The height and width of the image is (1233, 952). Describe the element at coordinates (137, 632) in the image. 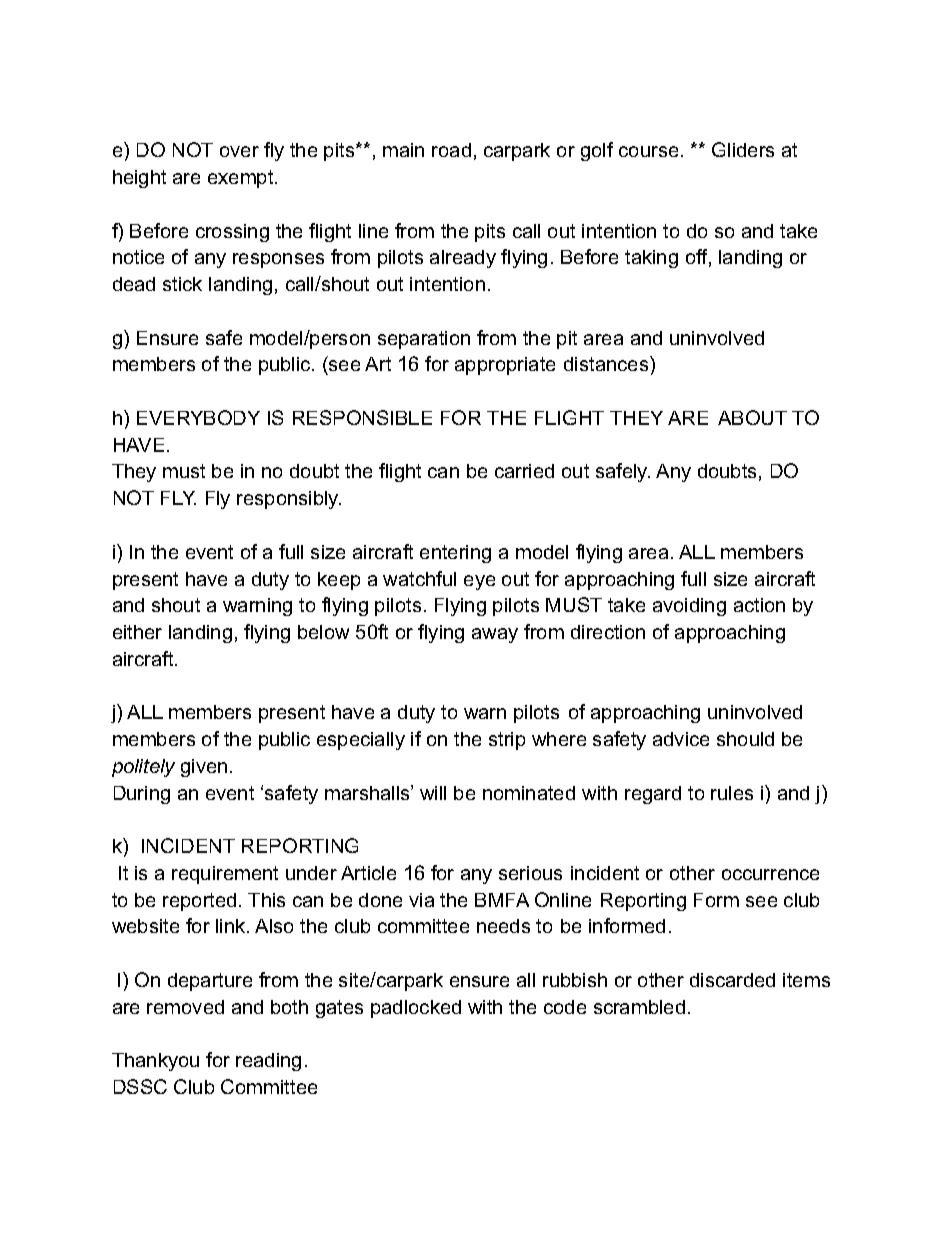

I see `either` at that location.
